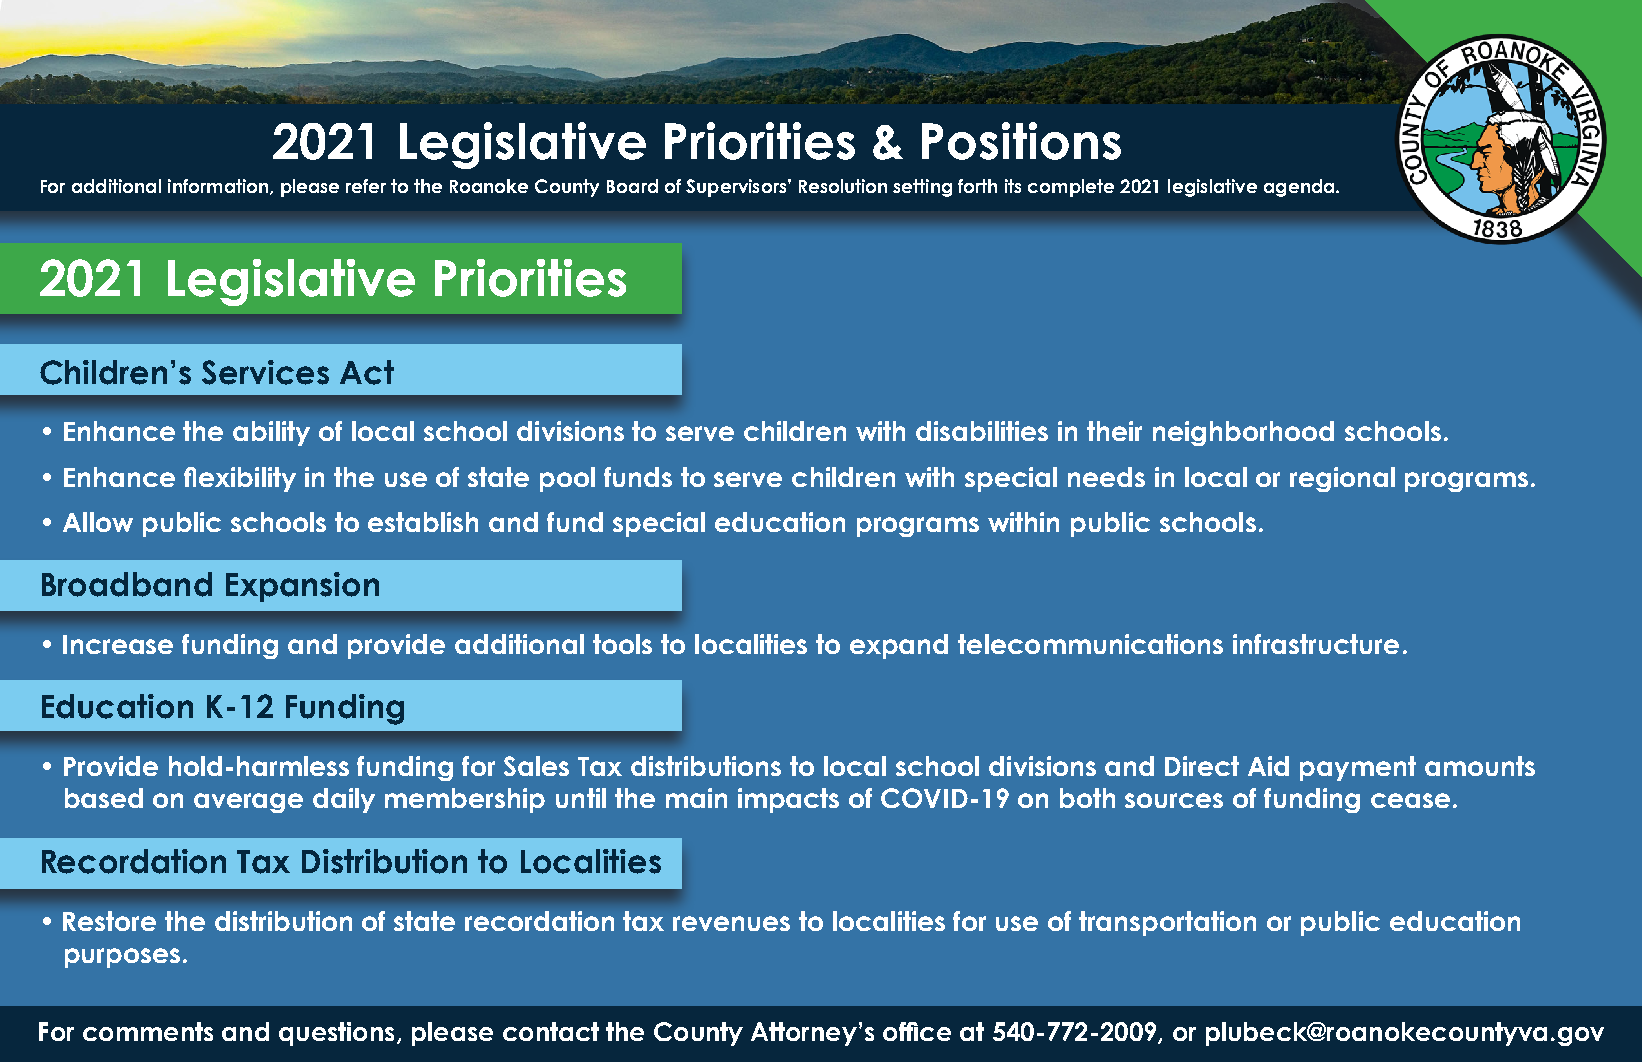  I want to click on neighborhood, so click(1243, 433).
